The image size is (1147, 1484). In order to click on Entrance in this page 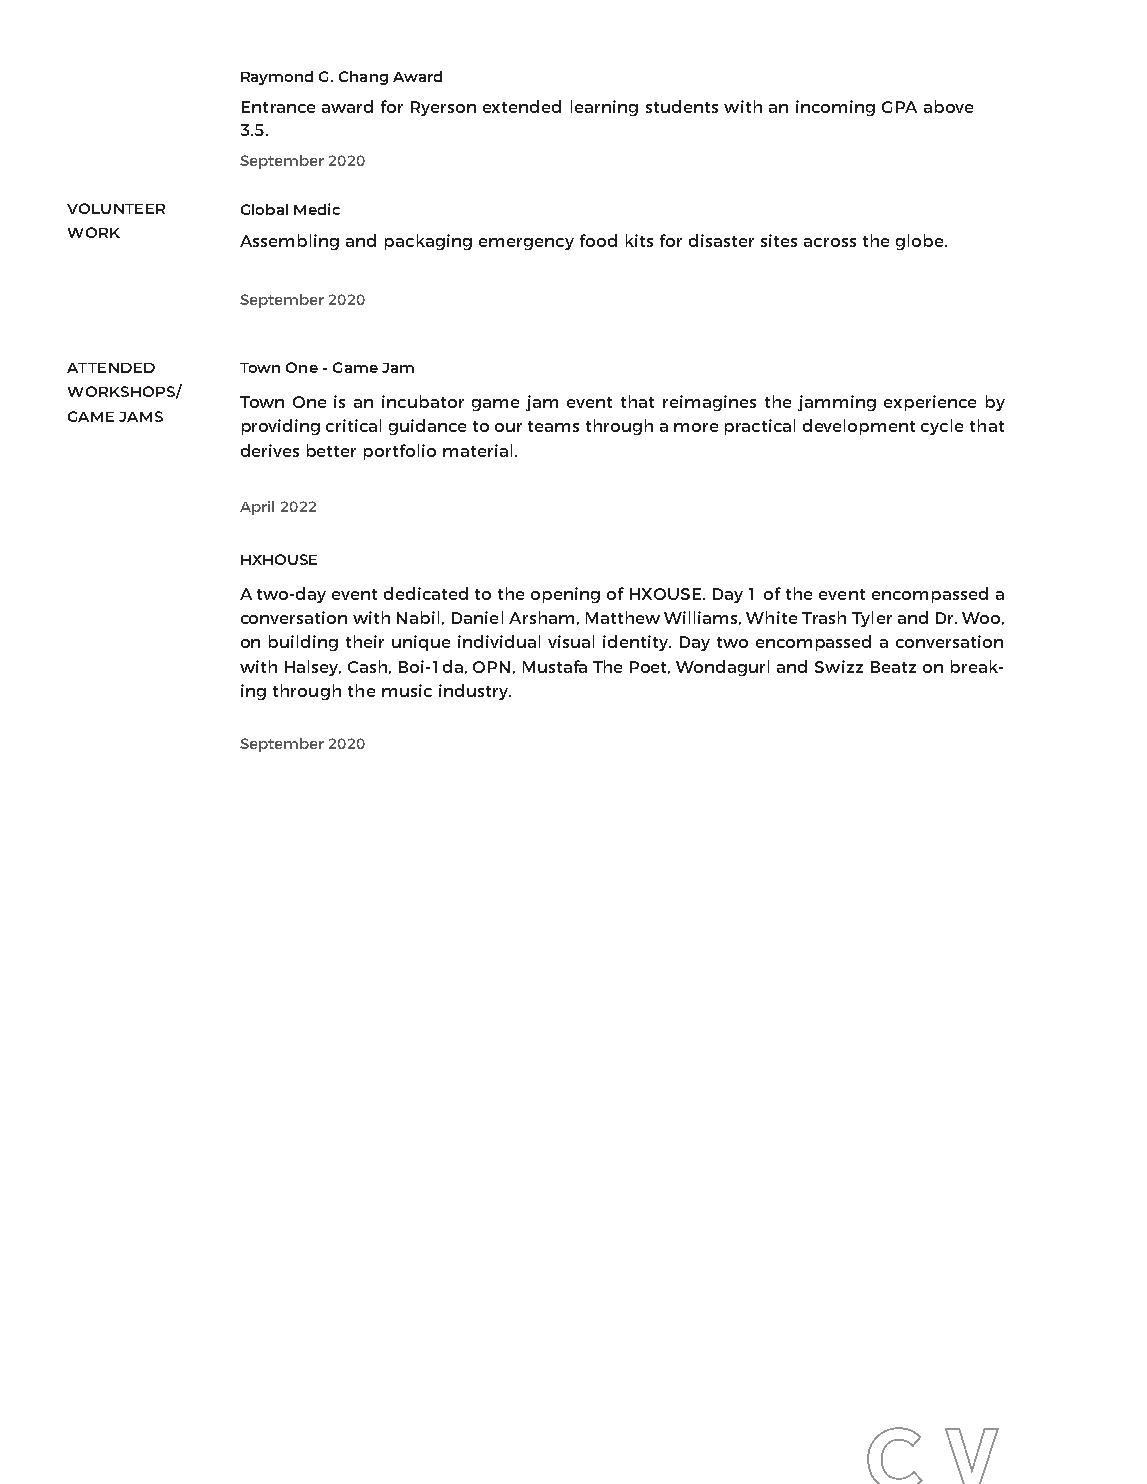, I will do `click(278, 107)`.
